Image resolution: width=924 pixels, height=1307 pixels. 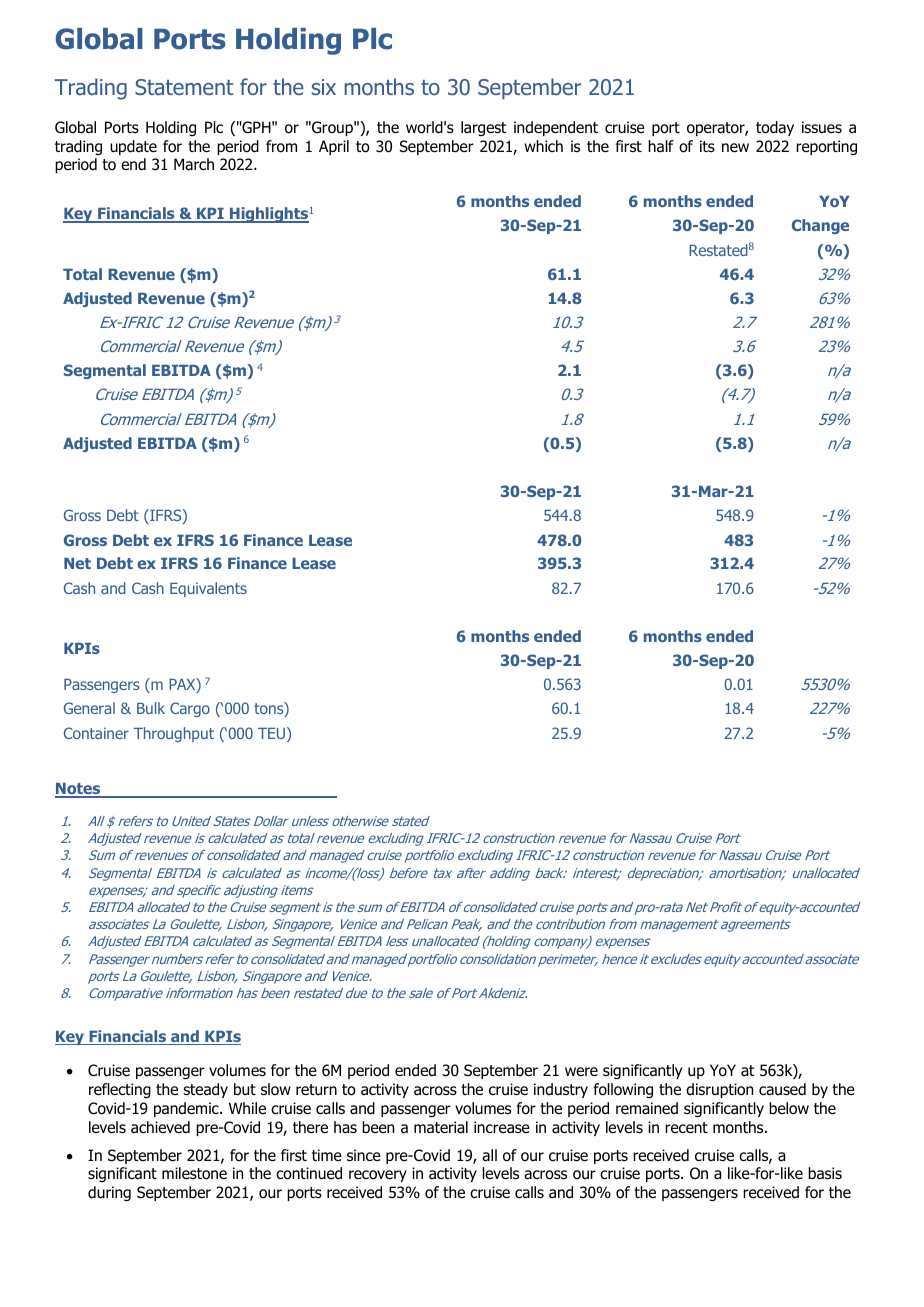 What do you see at coordinates (194, 1173) in the document?
I see `milestone` at bounding box center [194, 1173].
